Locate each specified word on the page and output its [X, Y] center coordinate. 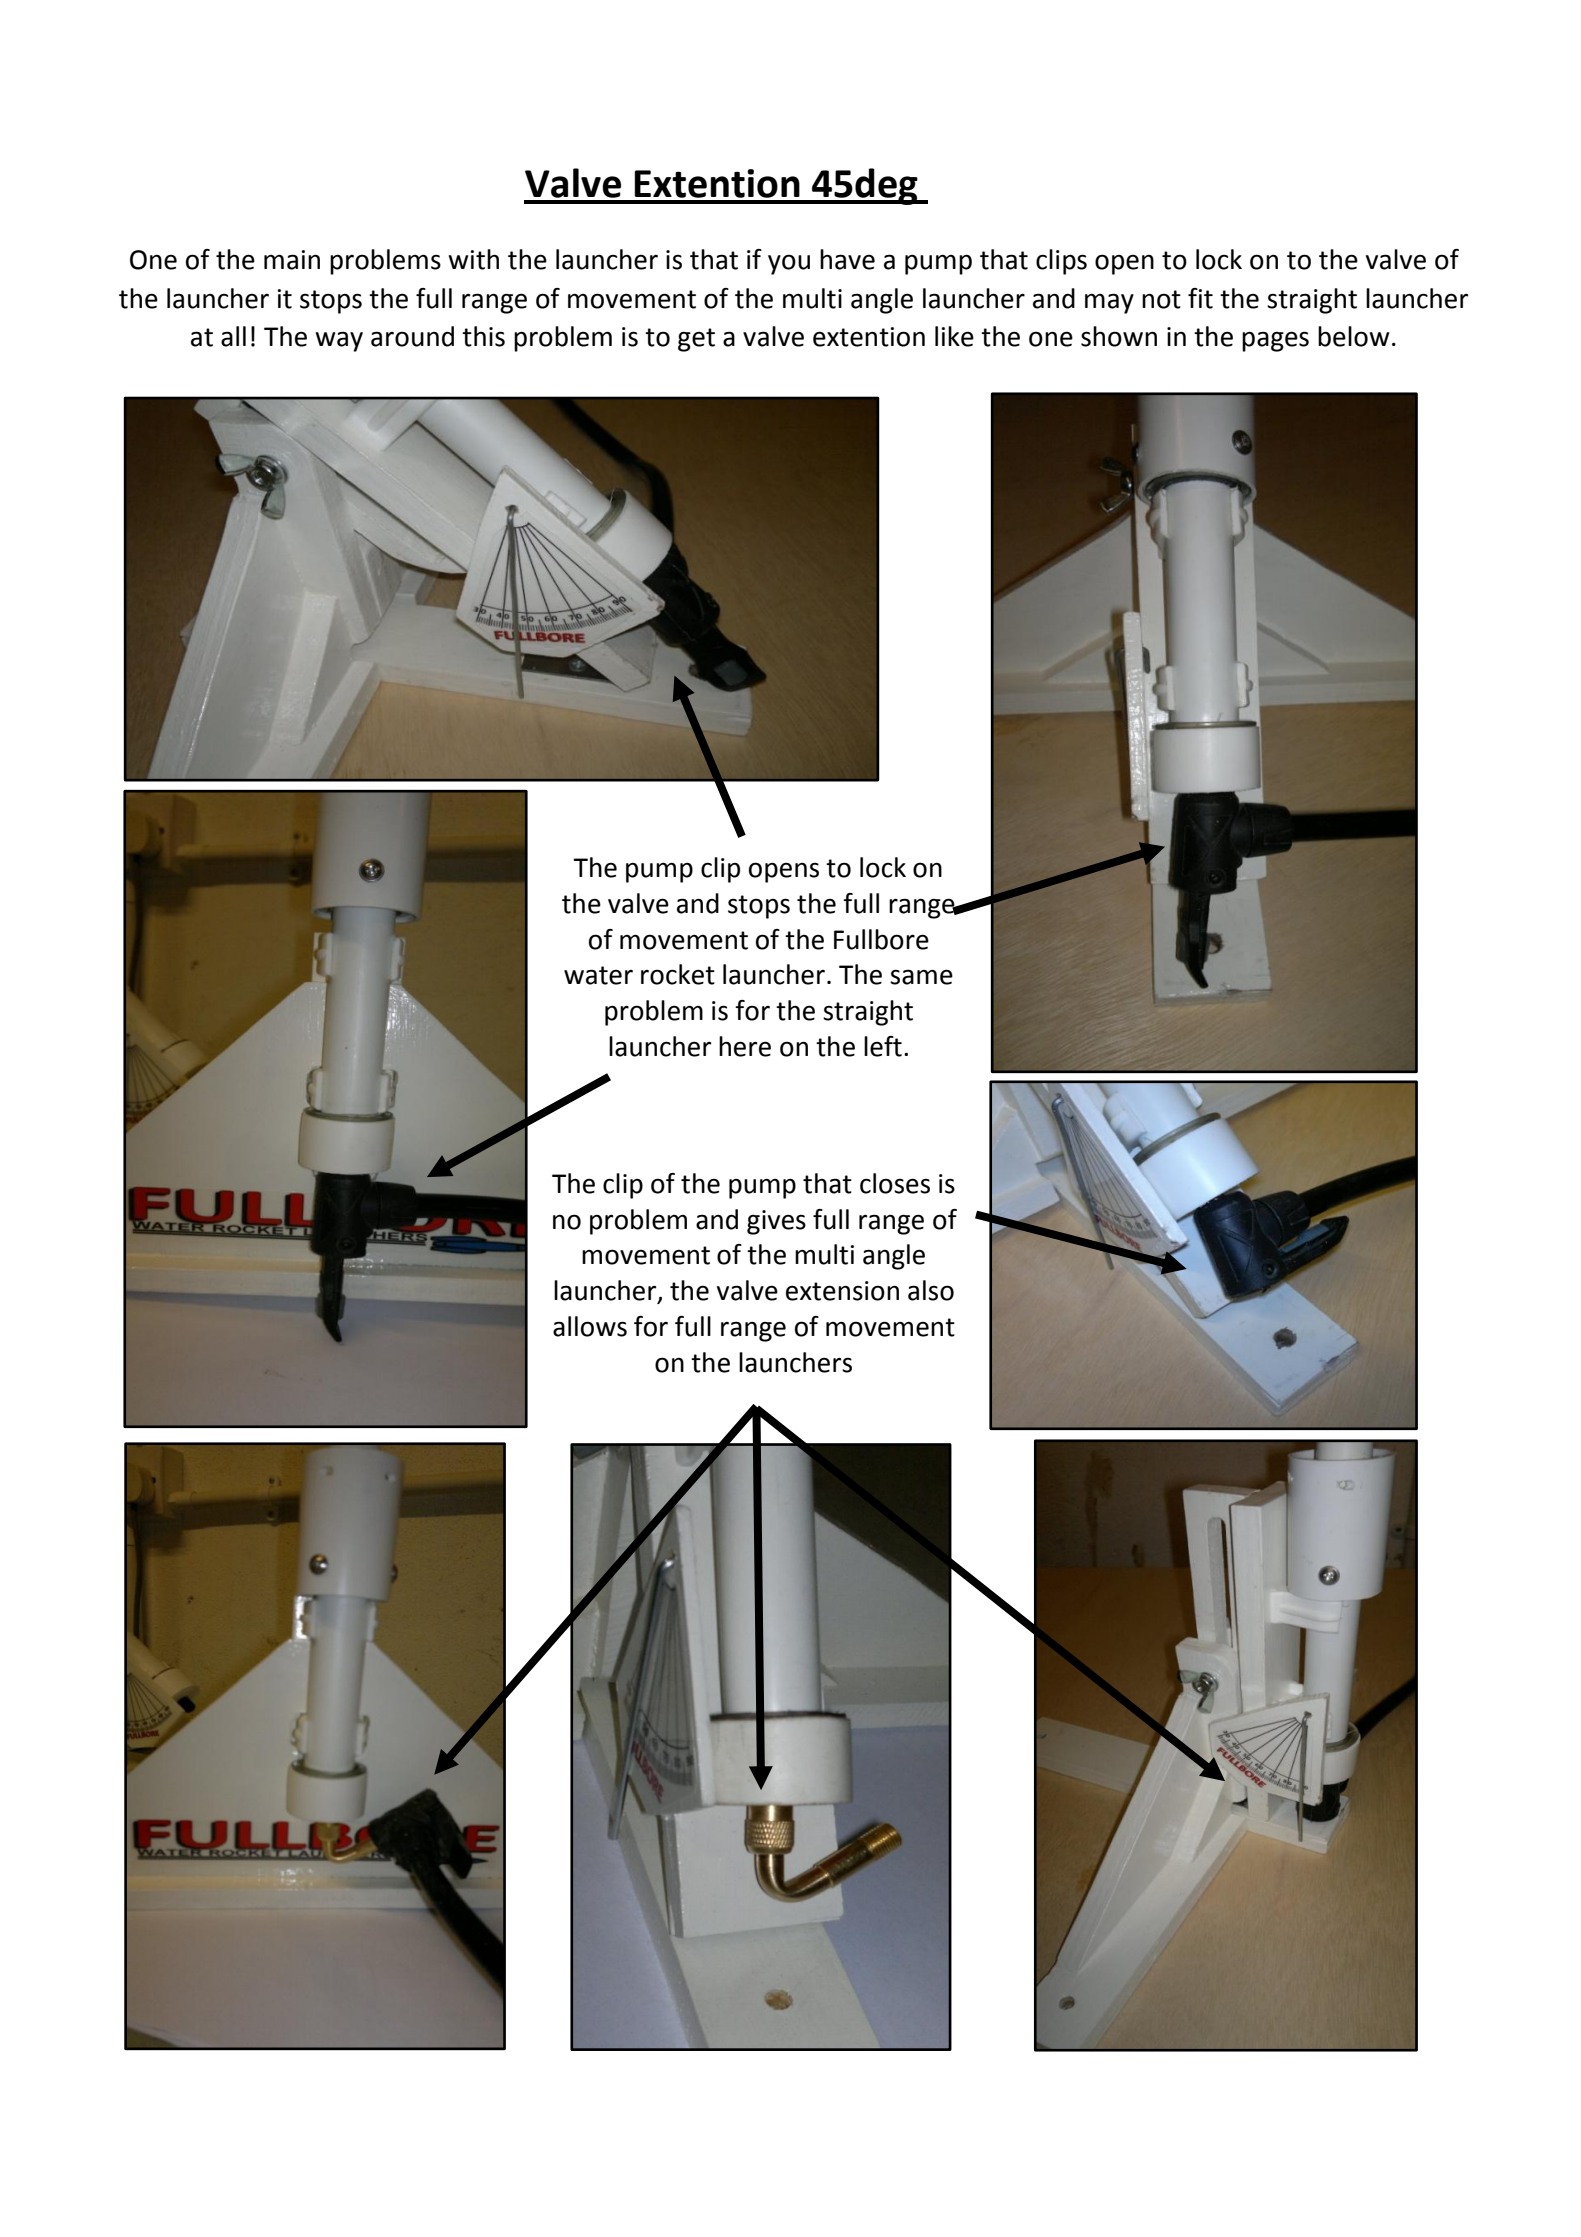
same [921, 977]
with [473, 259]
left [883, 1046]
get [696, 340]
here [745, 1046]
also [931, 1290]
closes [895, 1183]
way [339, 341]
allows [590, 1326]
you [789, 264]
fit [1200, 298]
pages [1275, 341]
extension [842, 1291]
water [598, 975]
